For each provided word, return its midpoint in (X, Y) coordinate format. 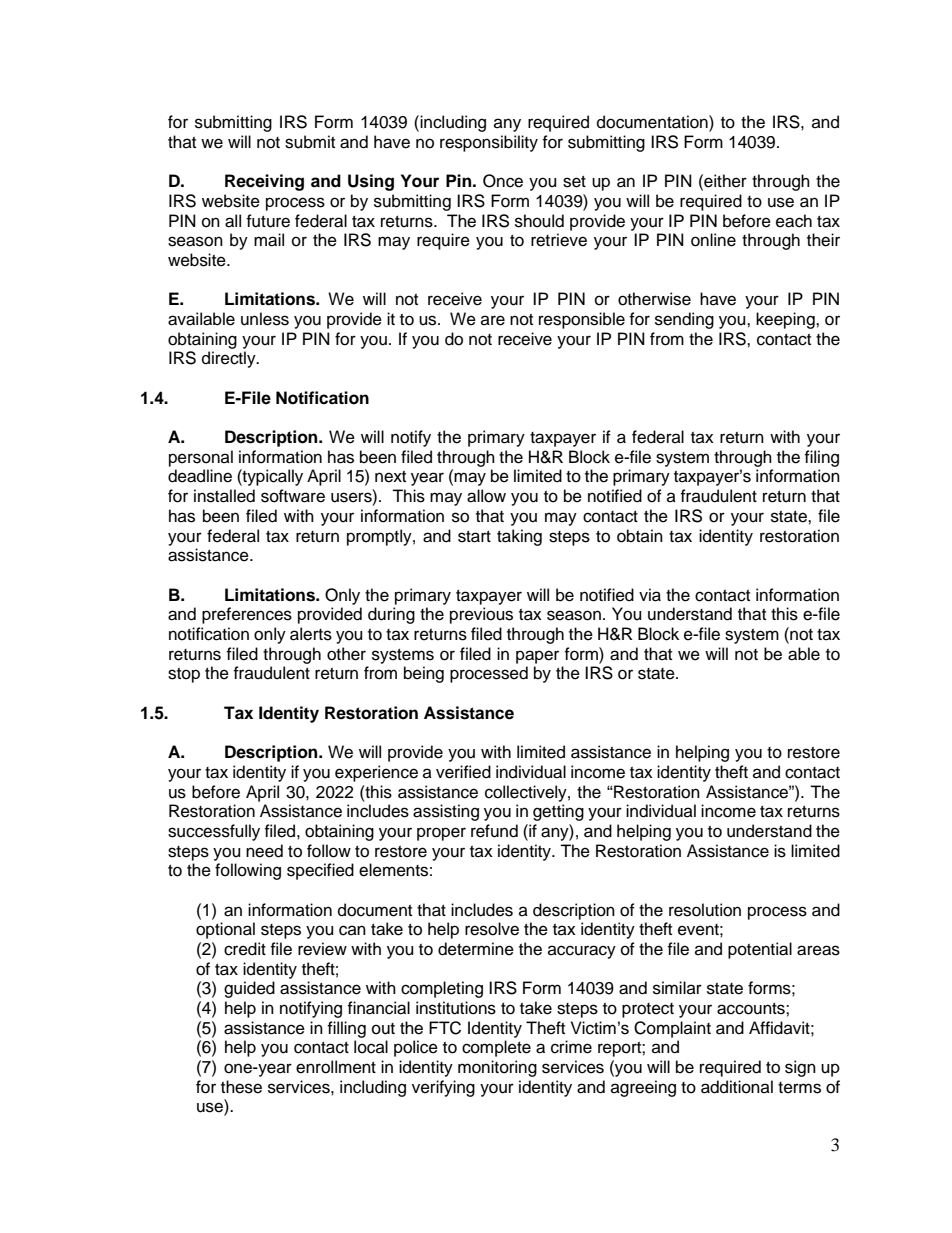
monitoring (497, 1068)
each (794, 221)
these (241, 1087)
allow (486, 496)
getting (558, 812)
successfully (214, 832)
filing (821, 458)
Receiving (264, 182)
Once (503, 181)
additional (737, 1087)
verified (463, 772)
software (293, 496)
